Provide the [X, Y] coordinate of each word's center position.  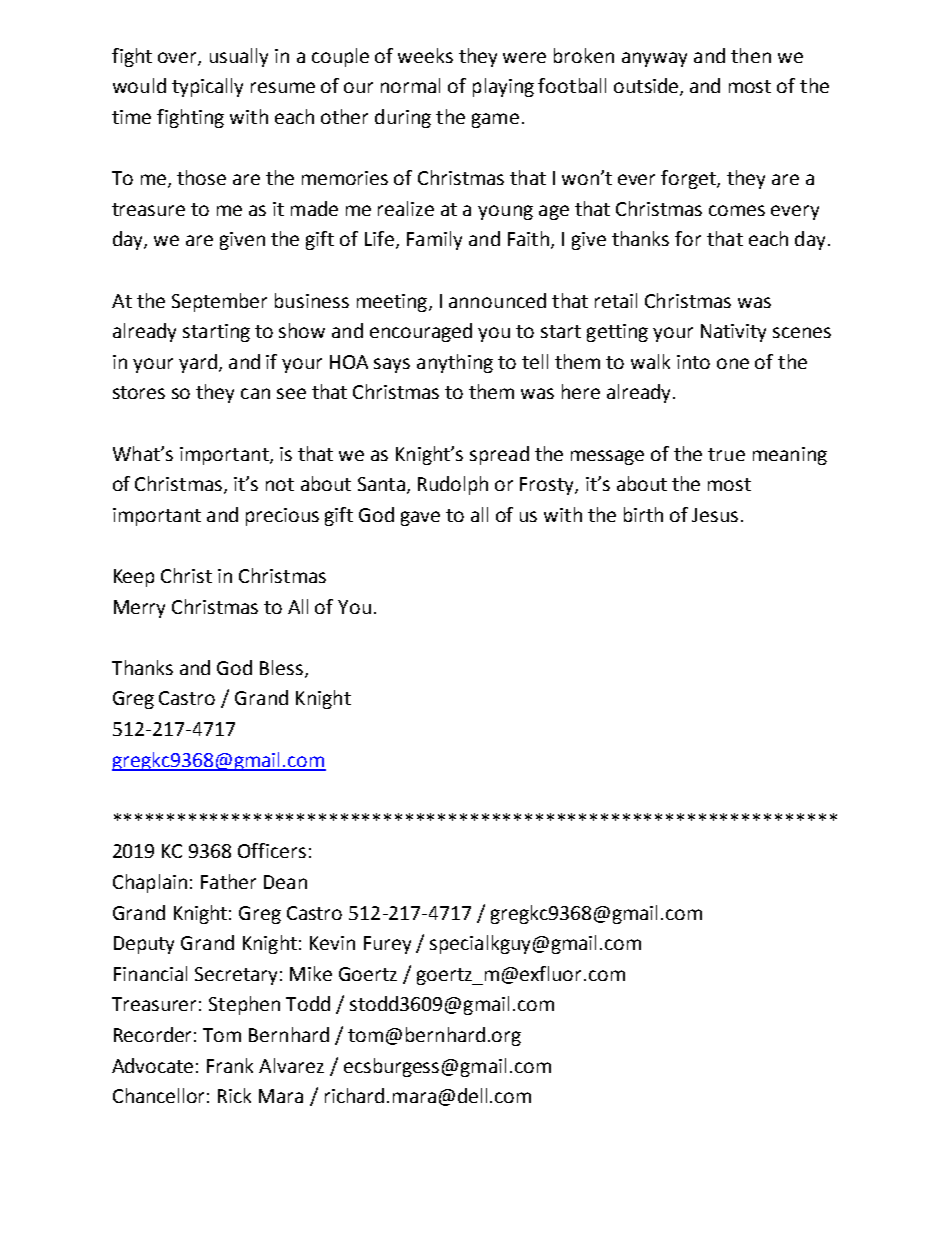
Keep [134, 578]
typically [207, 87]
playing [503, 87]
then [751, 55]
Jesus [715, 515]
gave [420, 518]
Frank [230, 1065]
